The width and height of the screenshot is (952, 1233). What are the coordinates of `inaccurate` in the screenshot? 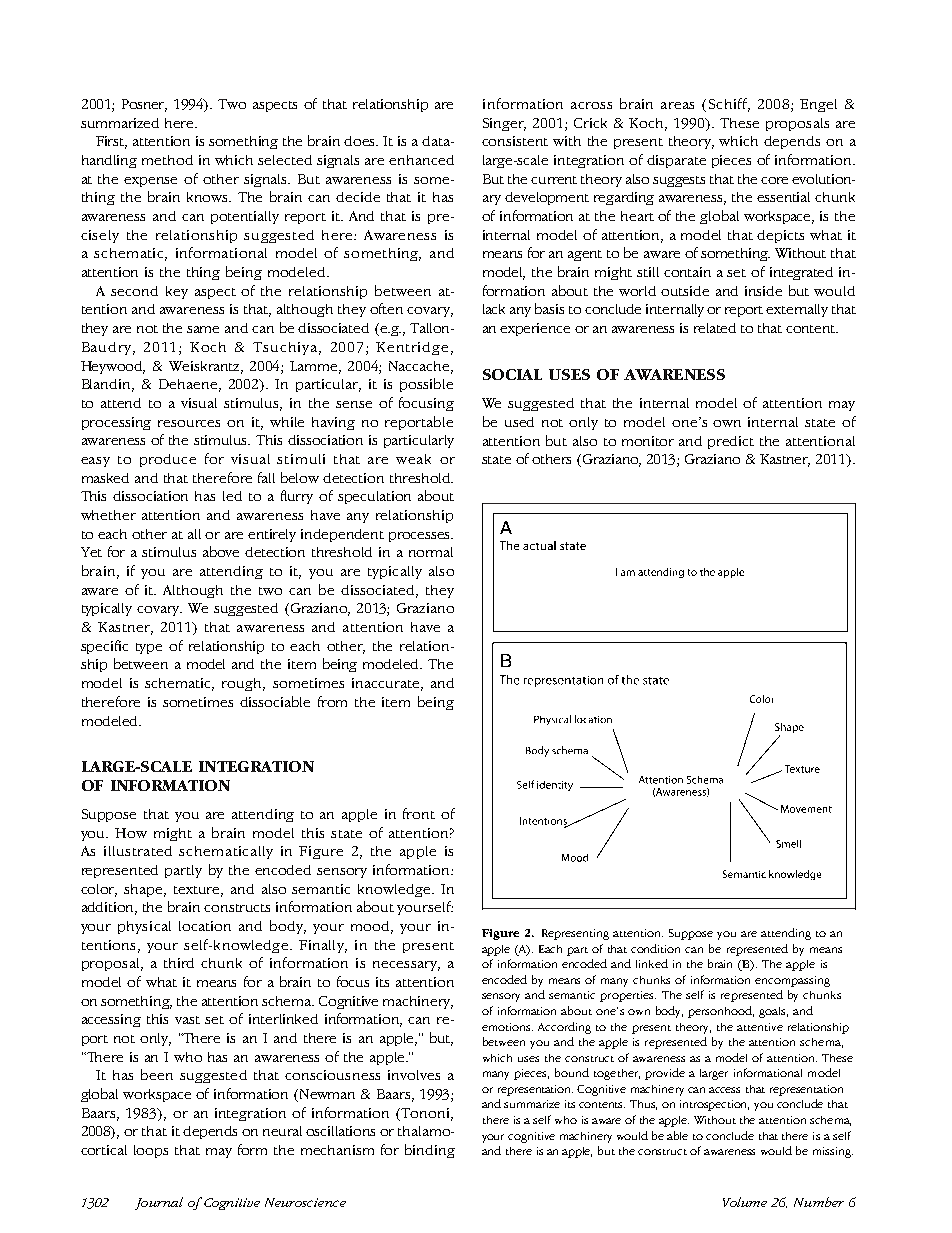 It's located at (385, 683).
